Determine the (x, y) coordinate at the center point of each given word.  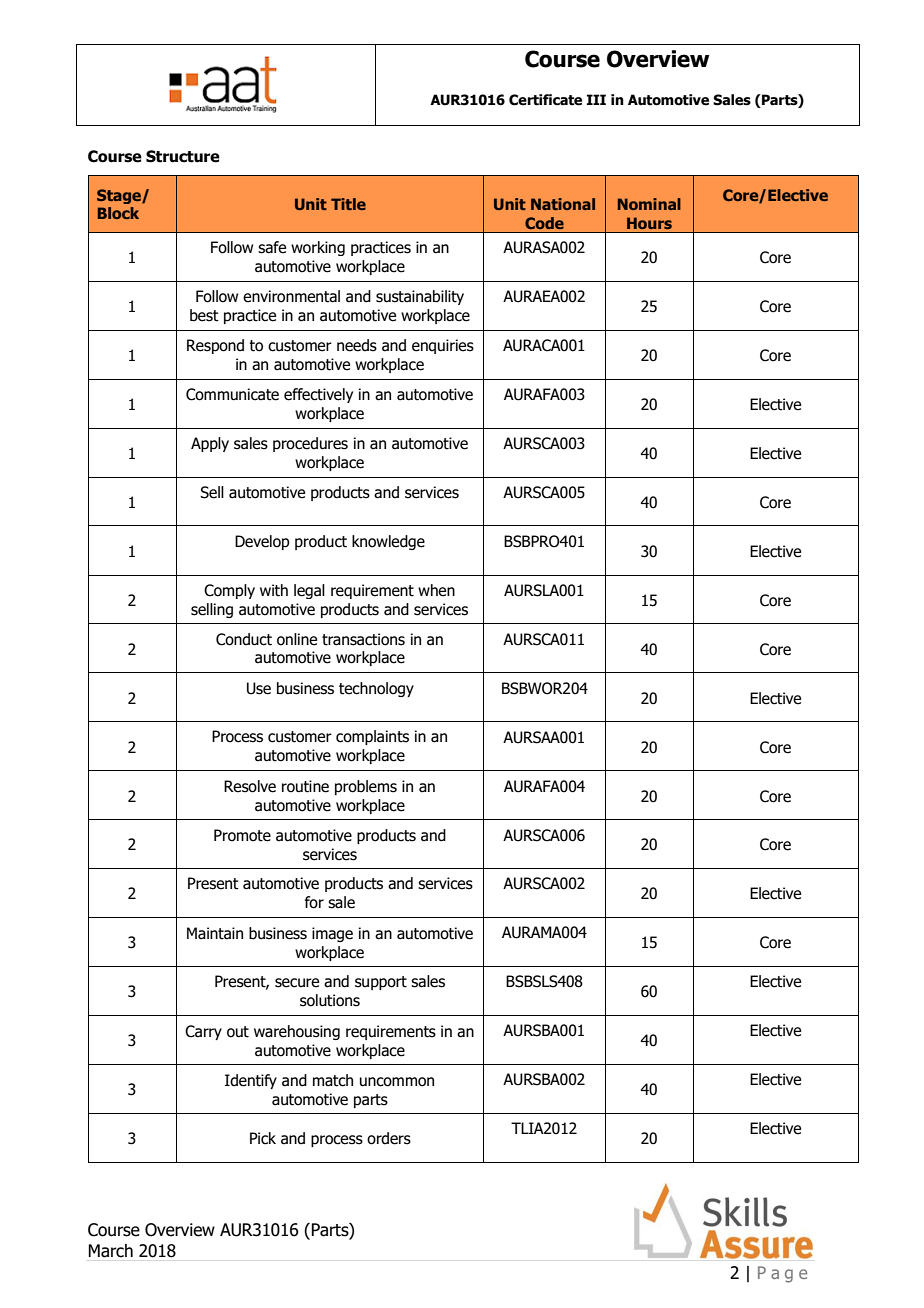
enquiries (443, 346)
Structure (183, 156)
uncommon (397, 1082)
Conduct (244, 639)
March (110, 1251)
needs (357, 345)
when (436, 590)
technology (376, 689)
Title (348, 204)
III (596, 99)
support (381, 983)
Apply (210, 444)
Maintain (215, 933)
